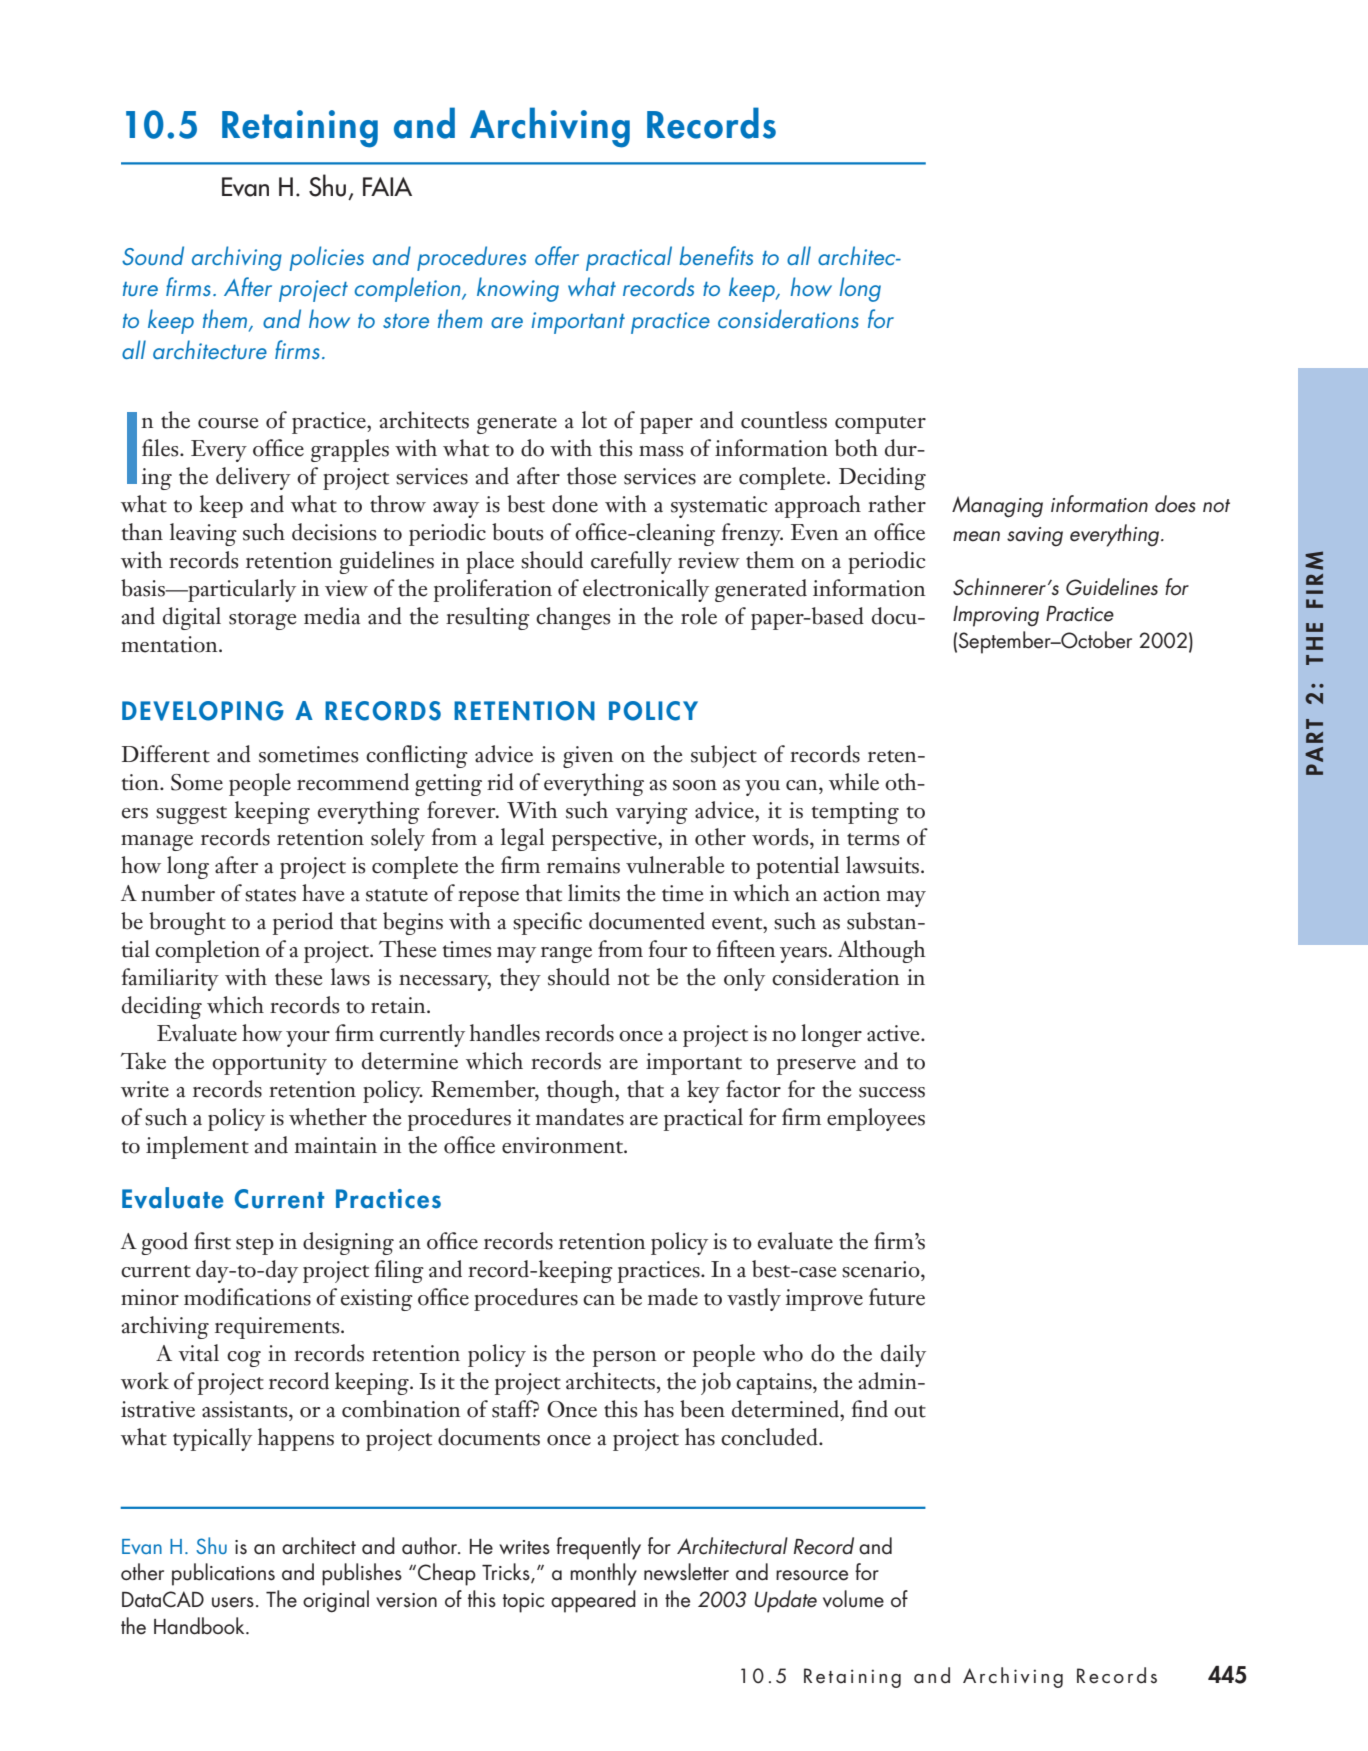 The width and height of the screenshot is (1368, 1751). What do you see at coordinates (233, 1602) in the screenshot?
I see `users` at bounding box center [233, 1602].
